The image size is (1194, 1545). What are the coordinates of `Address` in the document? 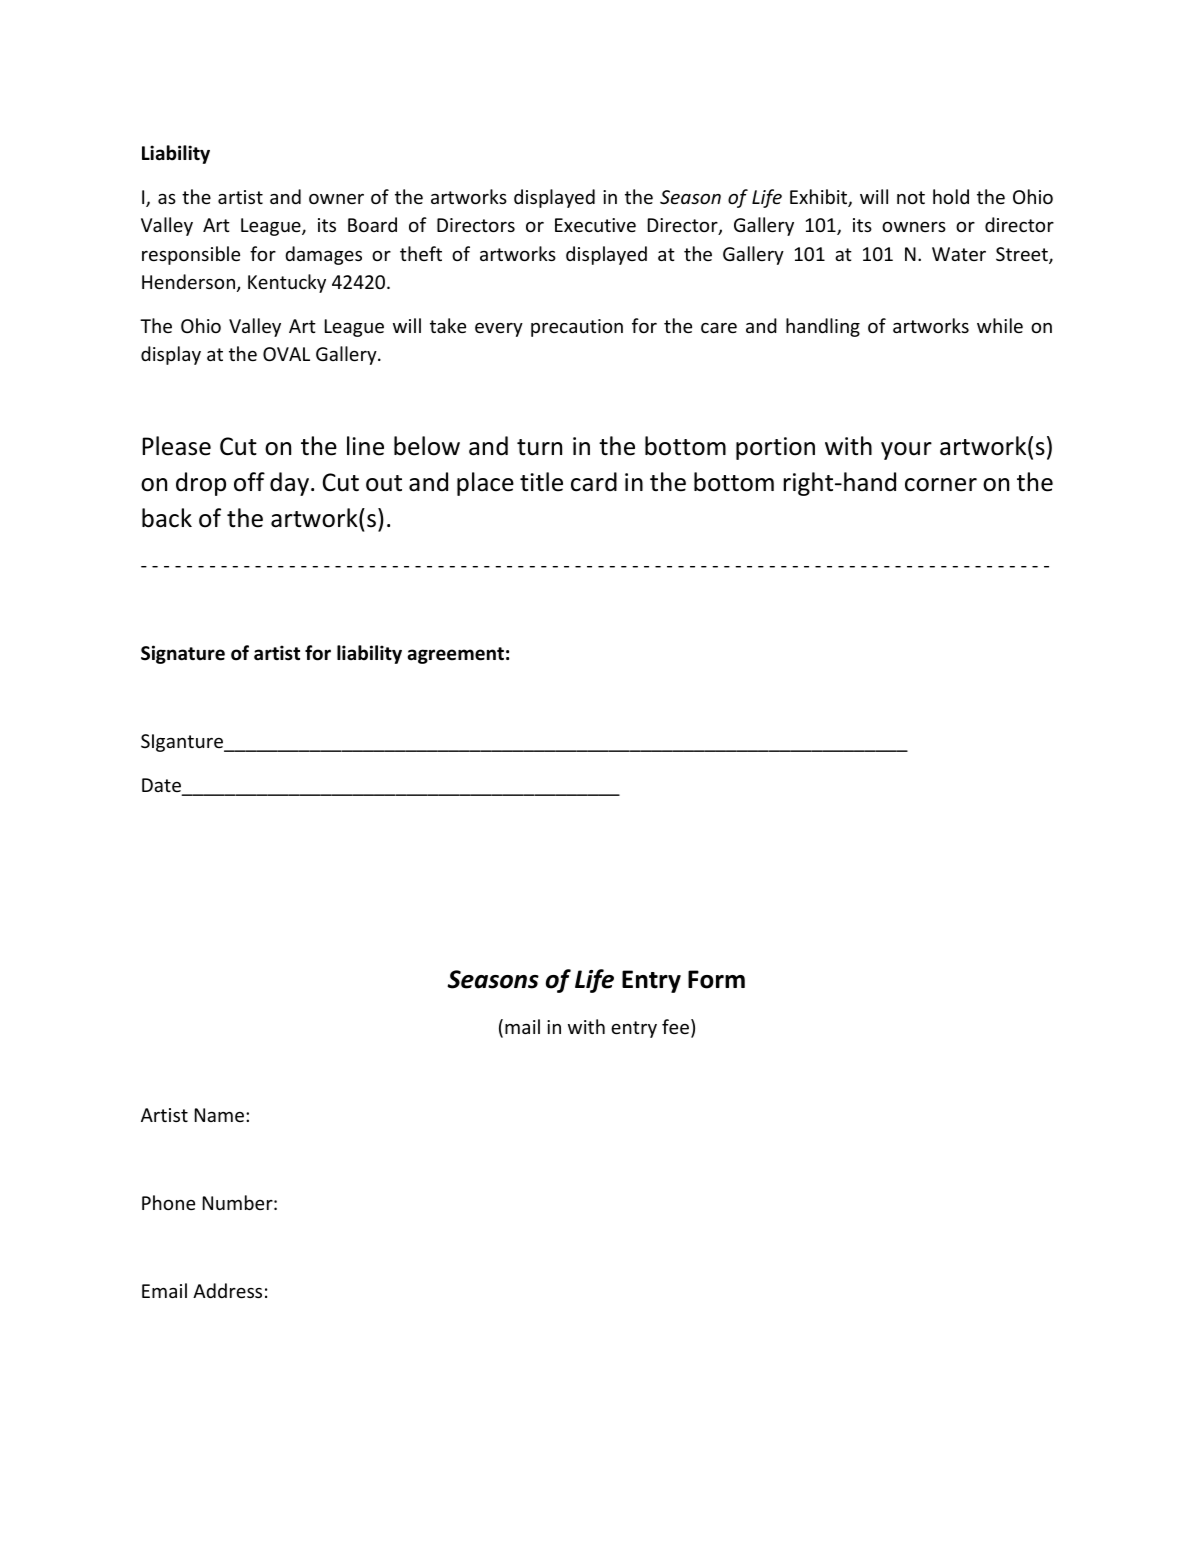 It's located at (227, 1290).
